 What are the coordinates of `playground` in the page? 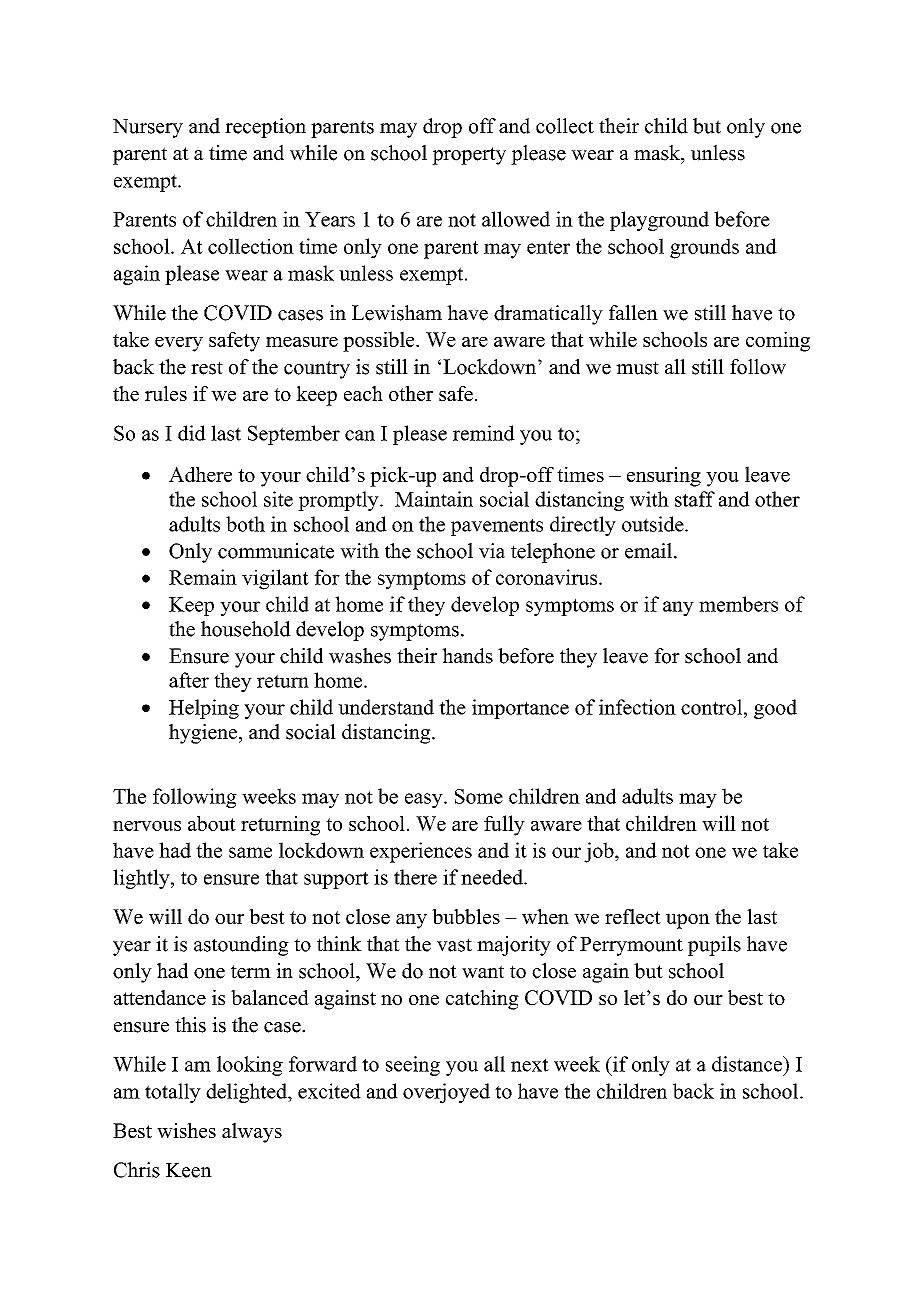 It's located at (659, 221).
